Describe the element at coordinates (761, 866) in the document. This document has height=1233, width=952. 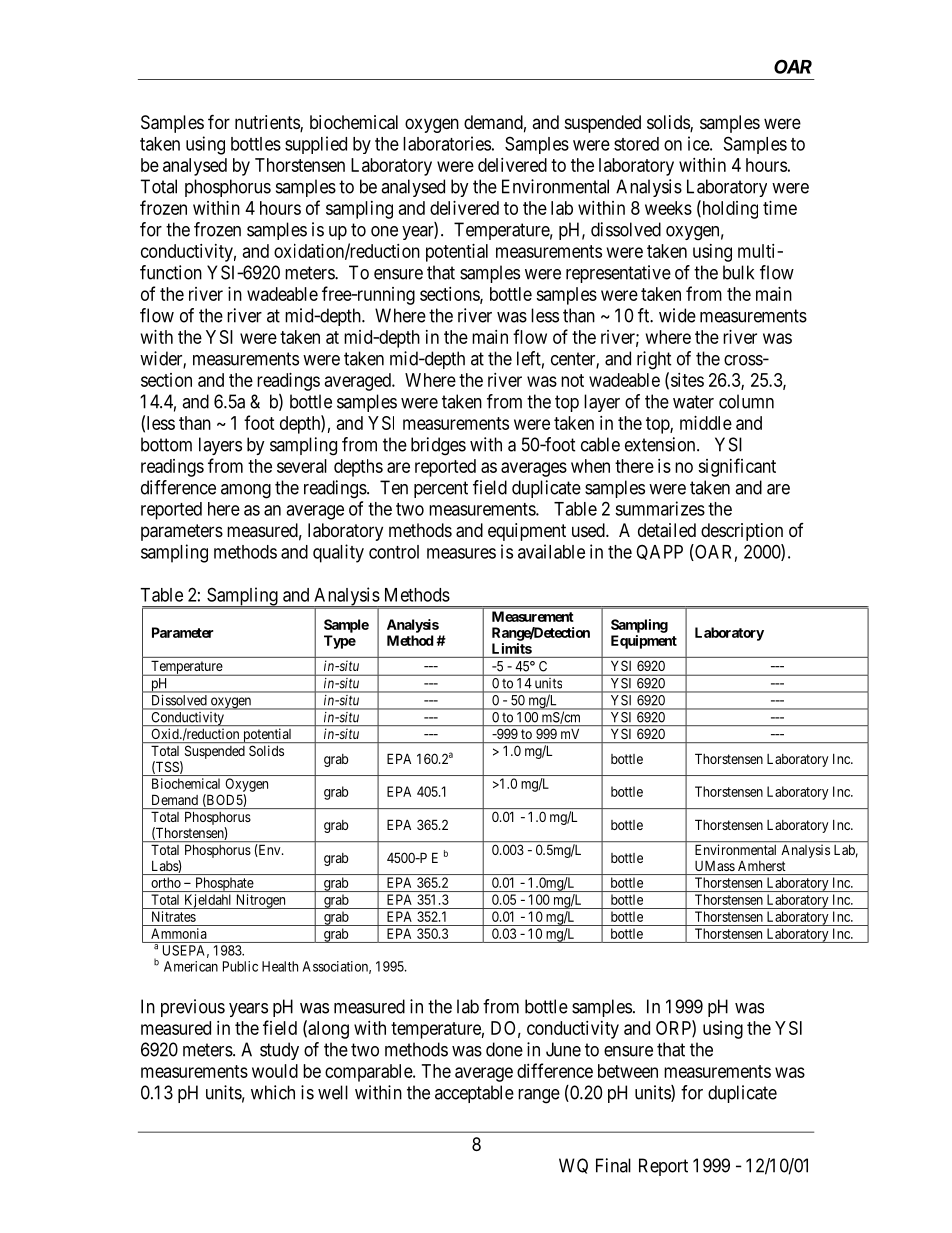
I see `Amherst` at that location.
